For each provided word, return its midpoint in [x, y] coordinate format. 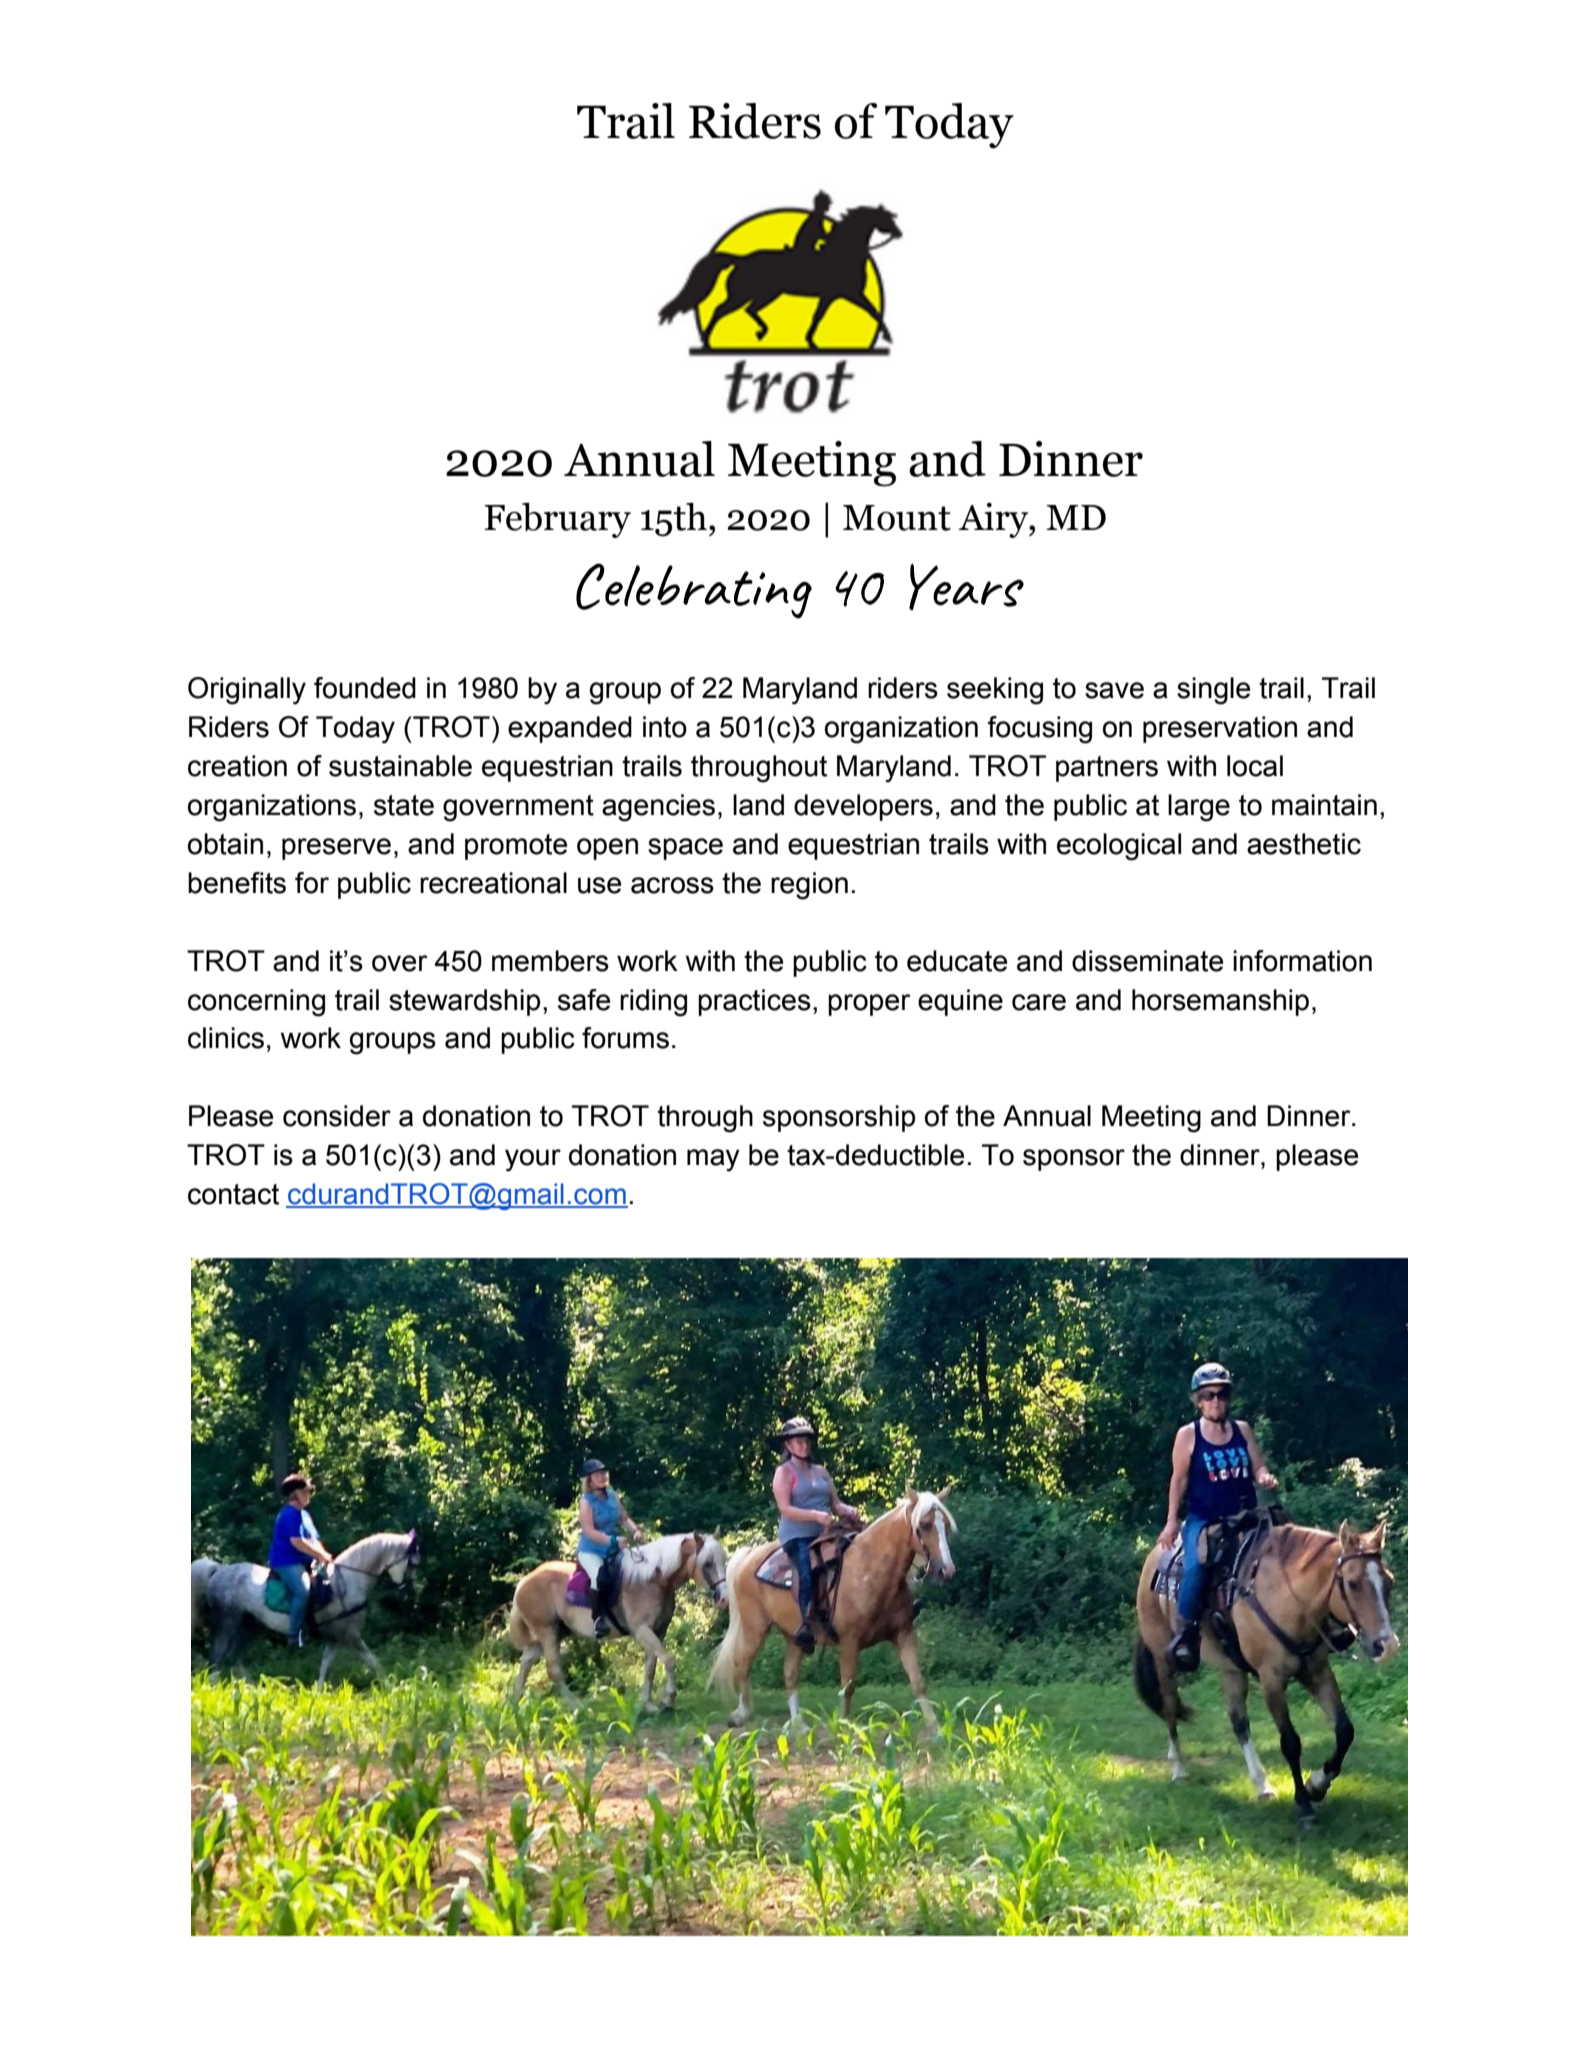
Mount [897, 518]
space [685, 849]
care [1039, 1002]
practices [754, 1002]
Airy [994, 520]
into [665, 727]
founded [365, 688]
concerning [256, 1003]
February [557, 520]
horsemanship [1220, 1002]
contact [233, 1194]
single [1213, 691]
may [713, 1160]
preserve [336, 849]
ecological [1119, 847]
